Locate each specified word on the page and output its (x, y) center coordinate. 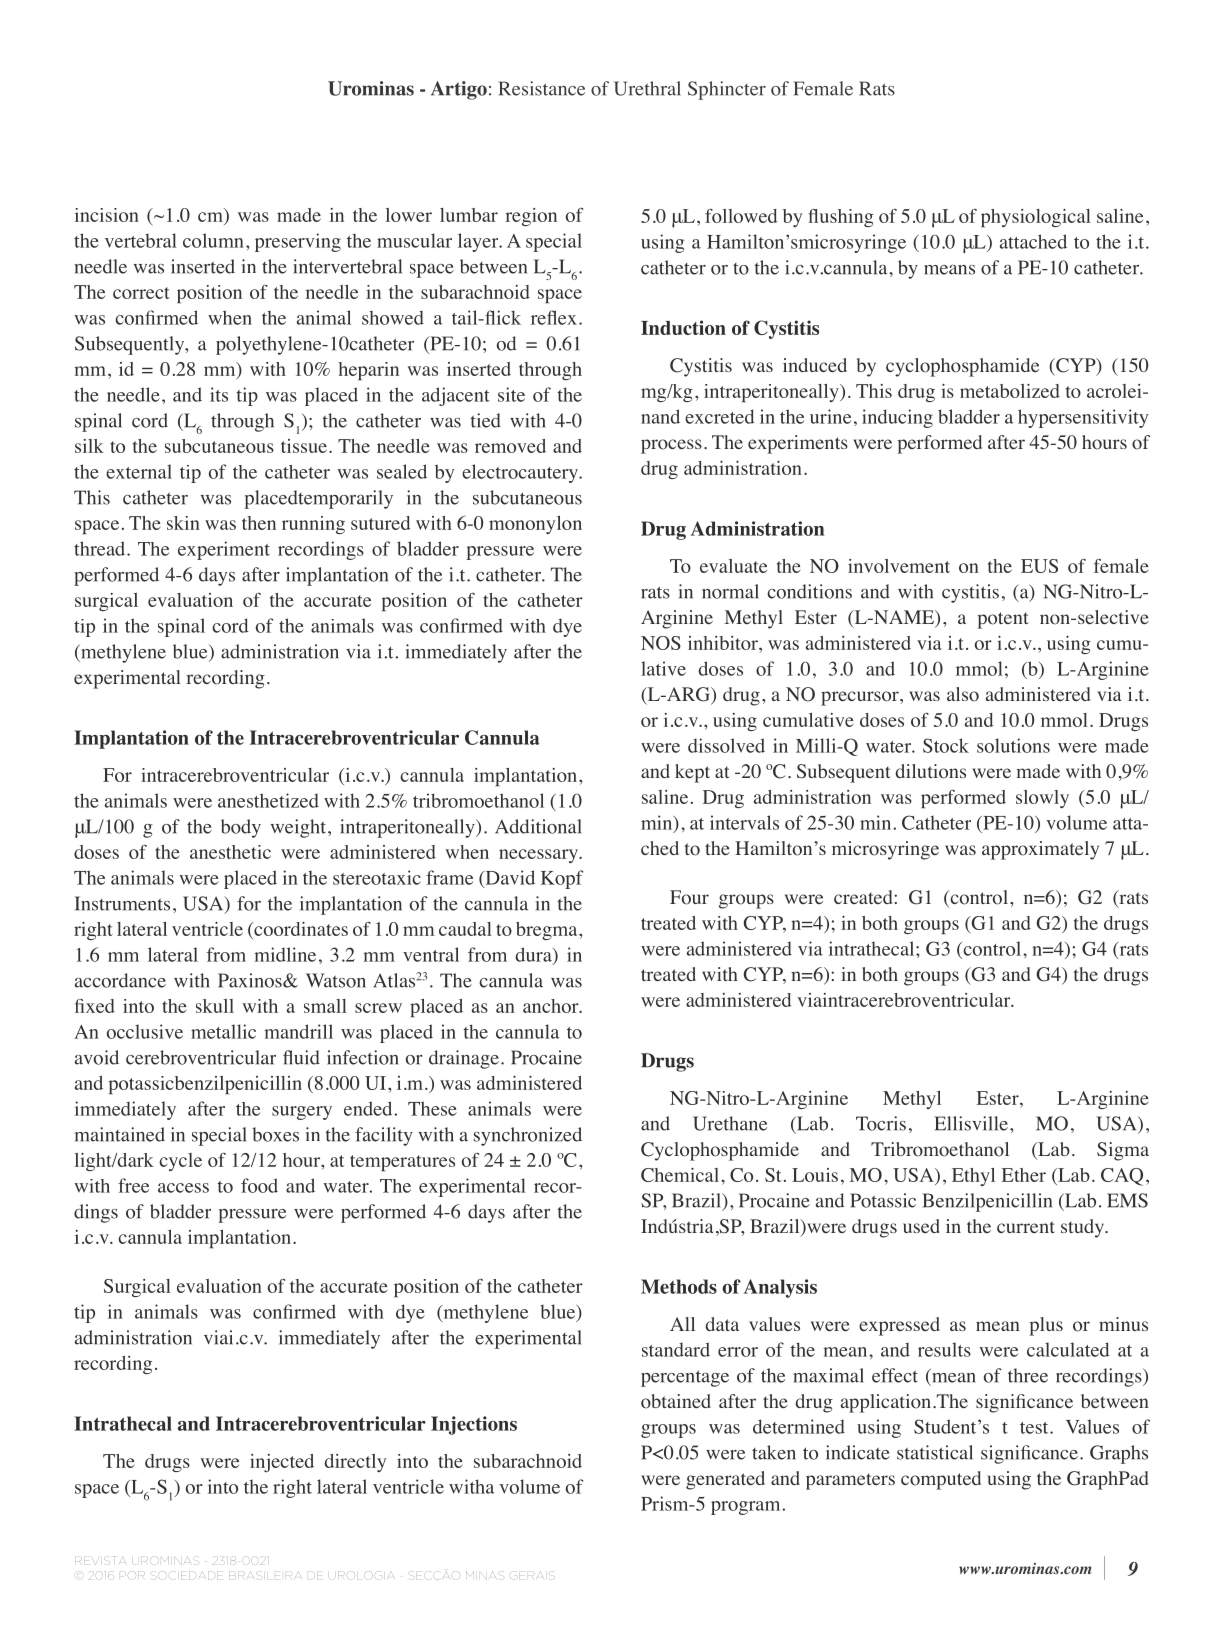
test (1035, 1428)
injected (282, 1463)
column (213, 240)
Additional (538, 826)
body (241, 828)
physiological (1036, 218)
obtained (676, 1401)
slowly (1042, 799)
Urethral (647, 88)
